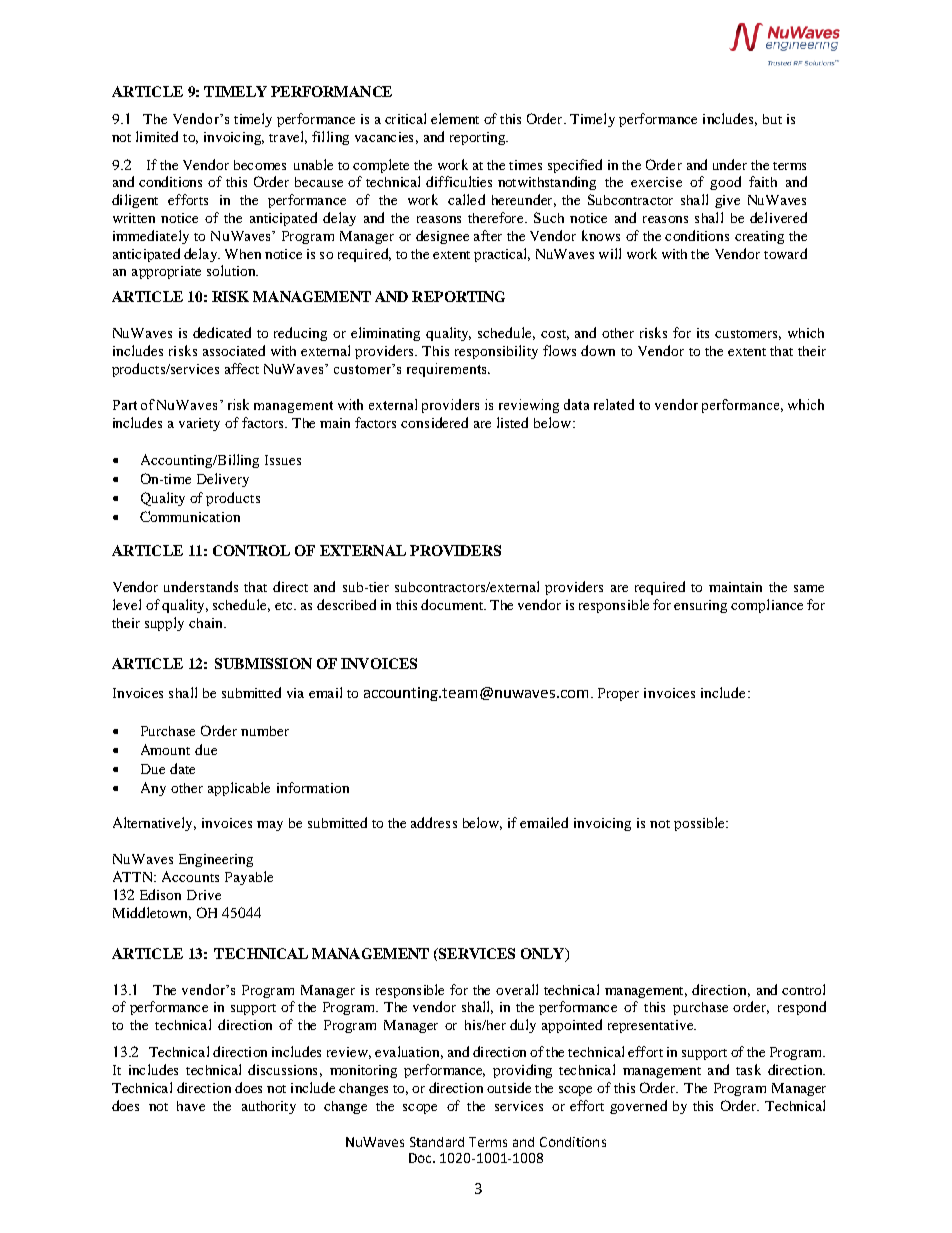  What do you see at coordinates (223, 480) in the screenshot?
I see `Delivery` at bounding box center [223, 480].
